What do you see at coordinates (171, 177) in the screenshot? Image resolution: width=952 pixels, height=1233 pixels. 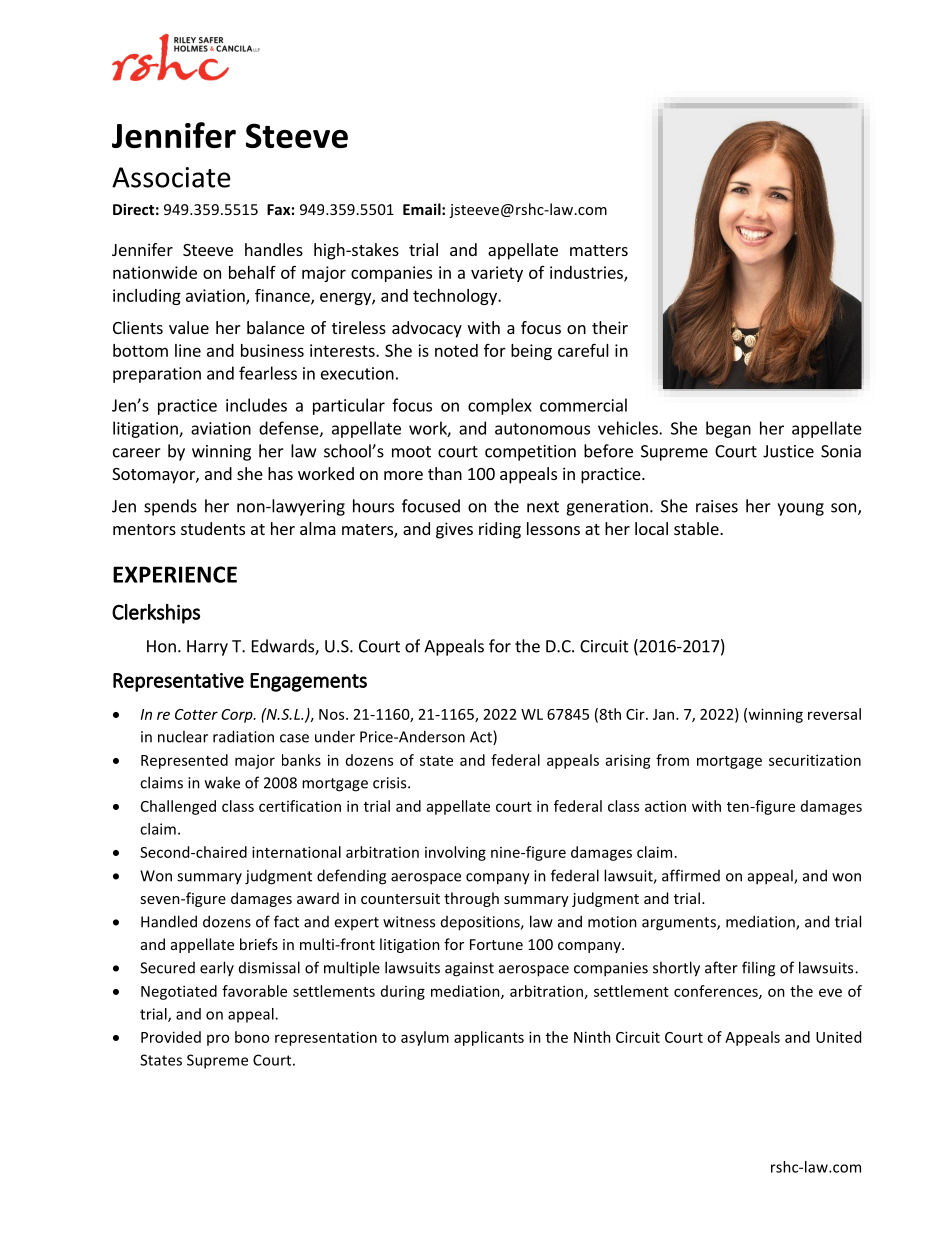 I see `Associate` at bounding box center [171, 177].
